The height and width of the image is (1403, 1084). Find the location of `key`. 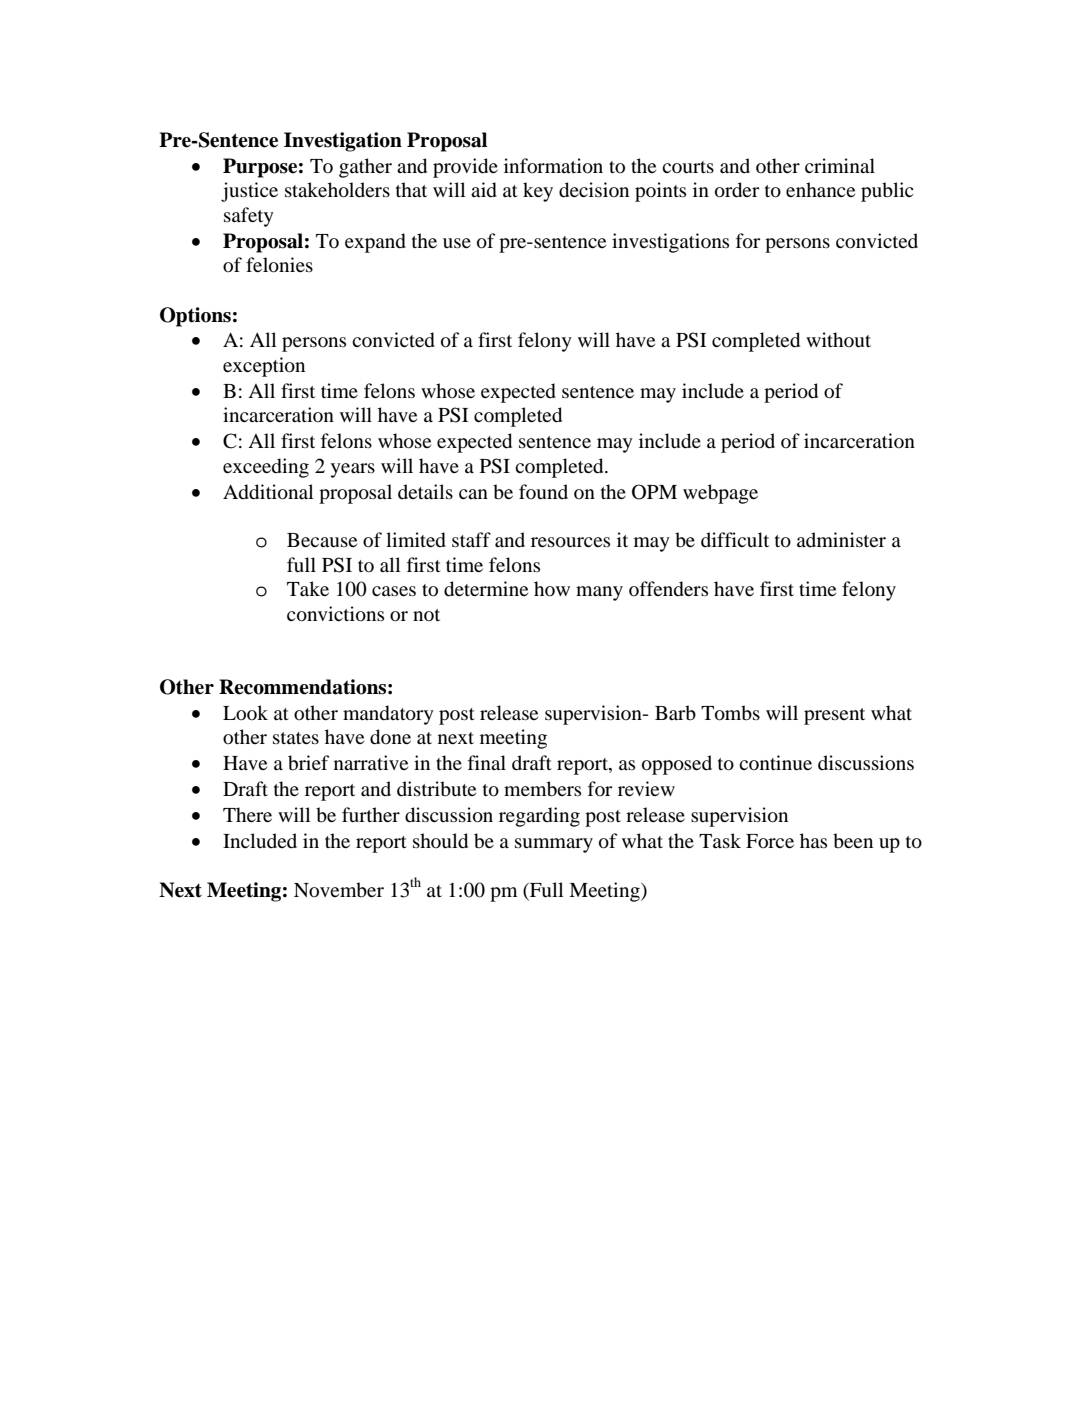

key is located at coordinates (538, 192).
